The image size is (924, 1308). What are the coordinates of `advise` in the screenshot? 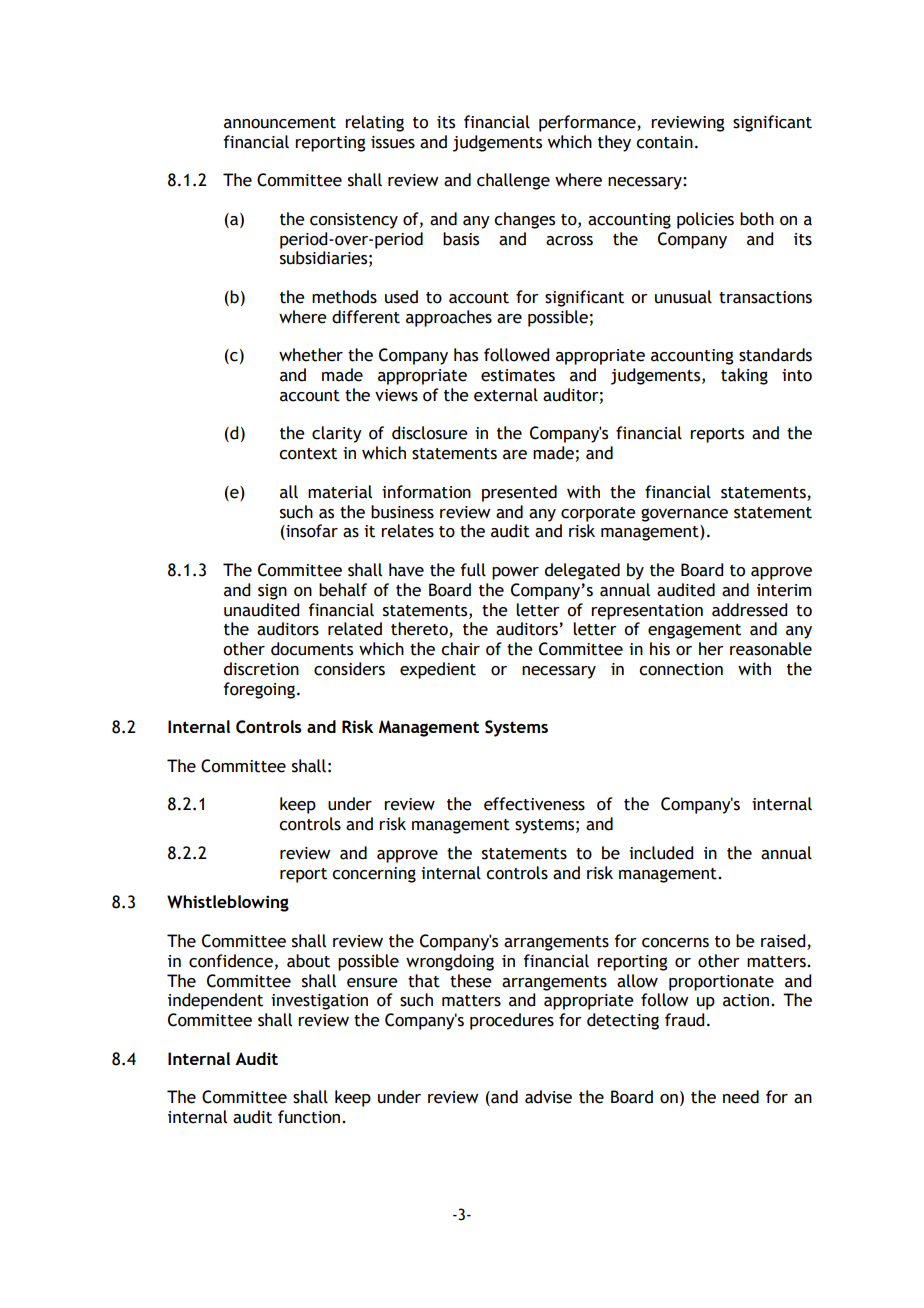 It's located at (548, 1097).
